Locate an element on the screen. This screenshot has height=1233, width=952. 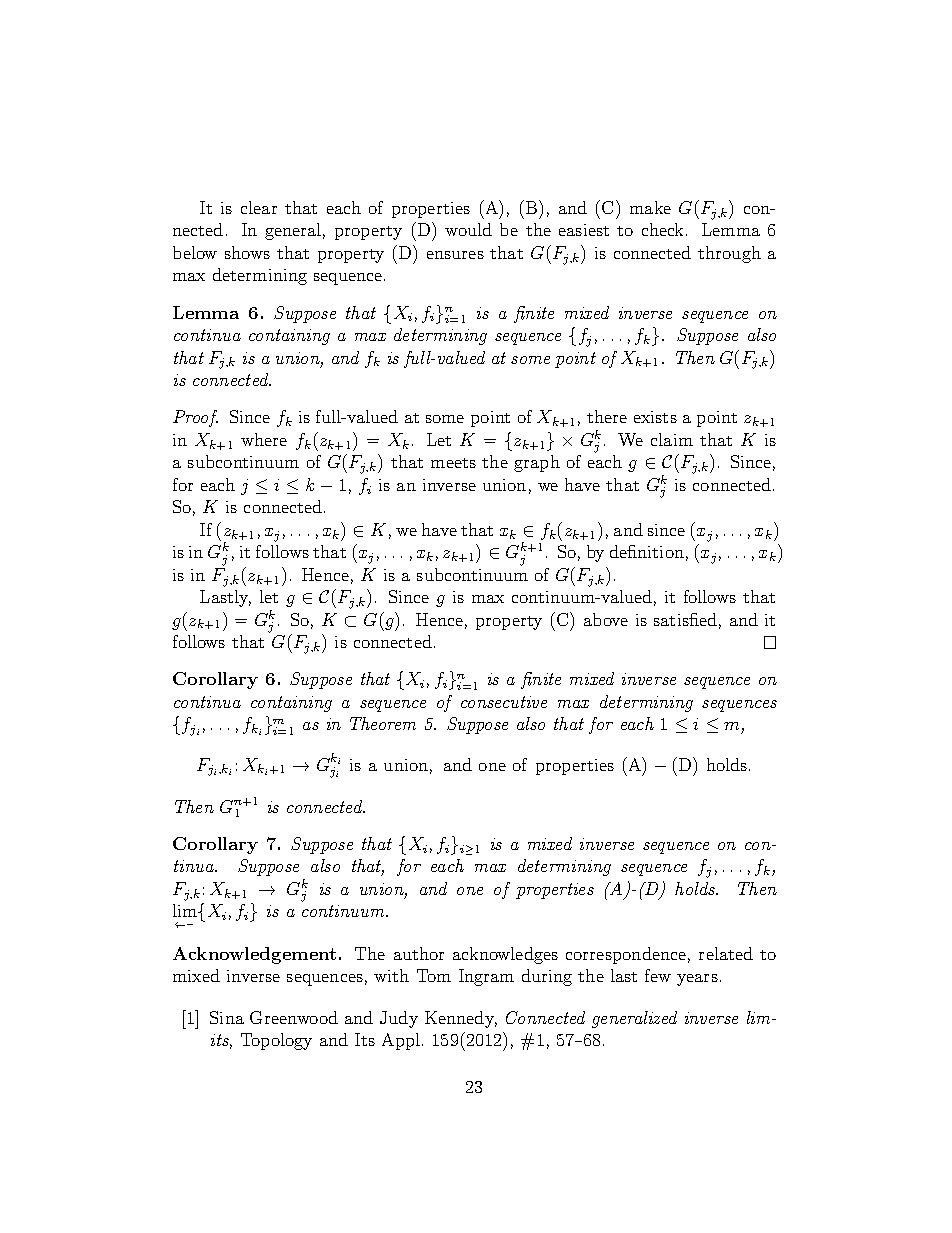
meets is located at coordinates (453, 463).
